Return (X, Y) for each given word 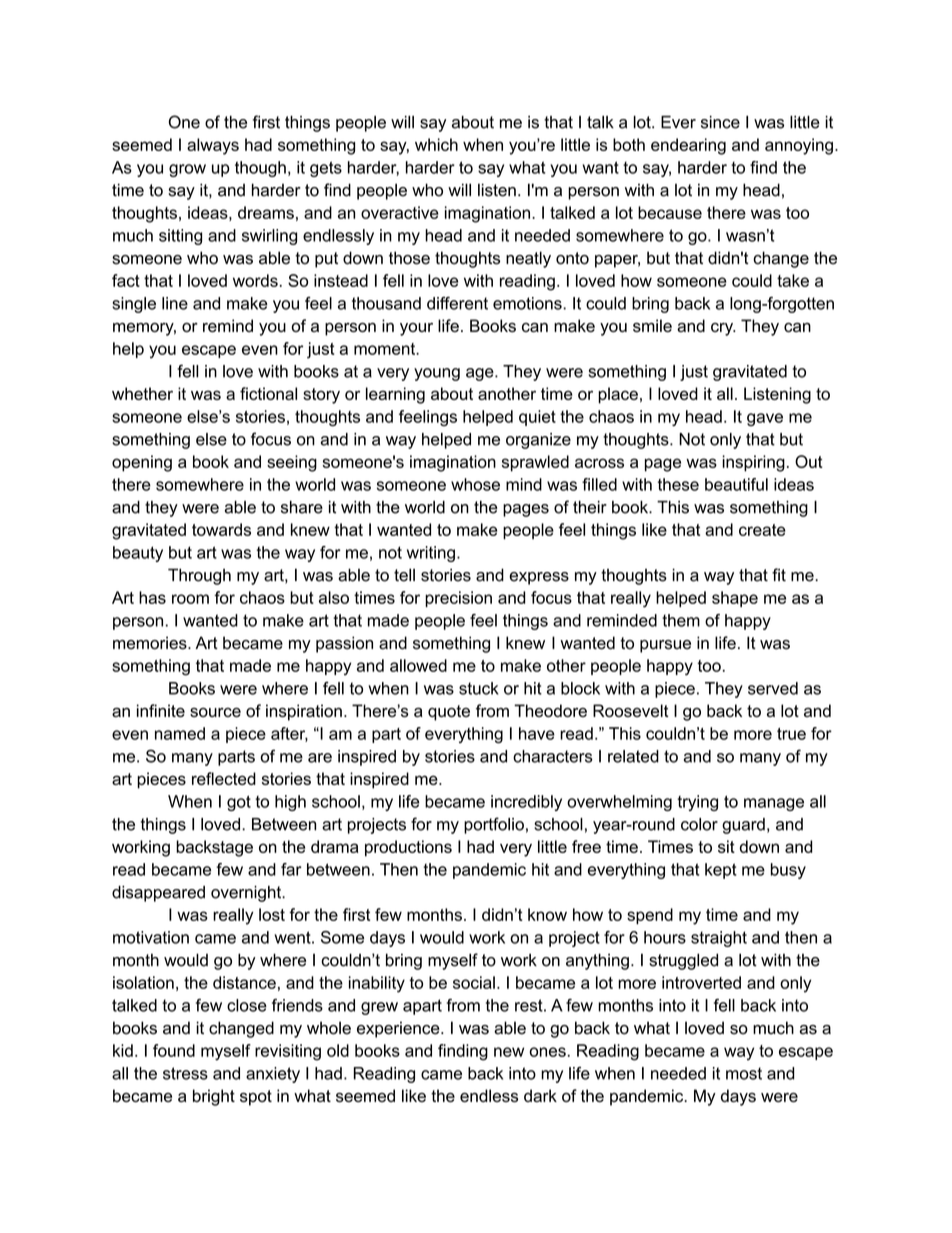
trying (697, 803)
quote (449, 713)
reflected (224, 778)
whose (475, 484)
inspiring (753, 463)
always (213, 146)
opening (142, 463)
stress (185, 1073)
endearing (688, 146)
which (436, 144)
